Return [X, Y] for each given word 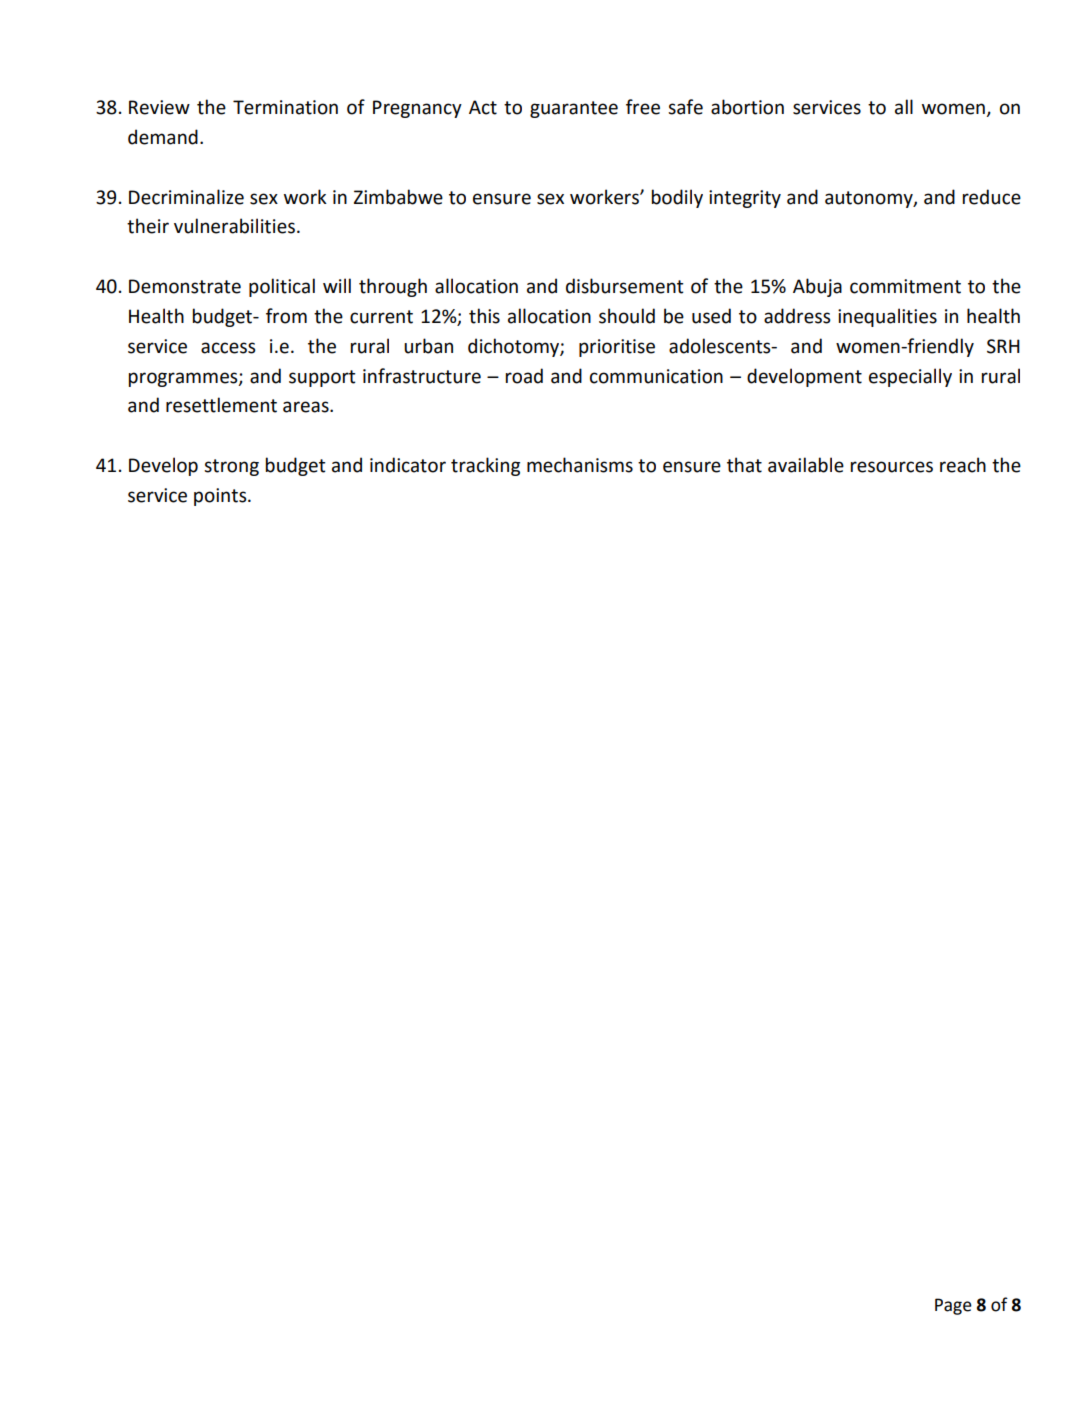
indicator [408, 465]
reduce [992, 197]
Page [953, 1306]
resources [892, 467]
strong [231, 467]
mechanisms [580, 465]
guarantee [574, 109]
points [221, 497]
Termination [285, 107]
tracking [485, 466]
